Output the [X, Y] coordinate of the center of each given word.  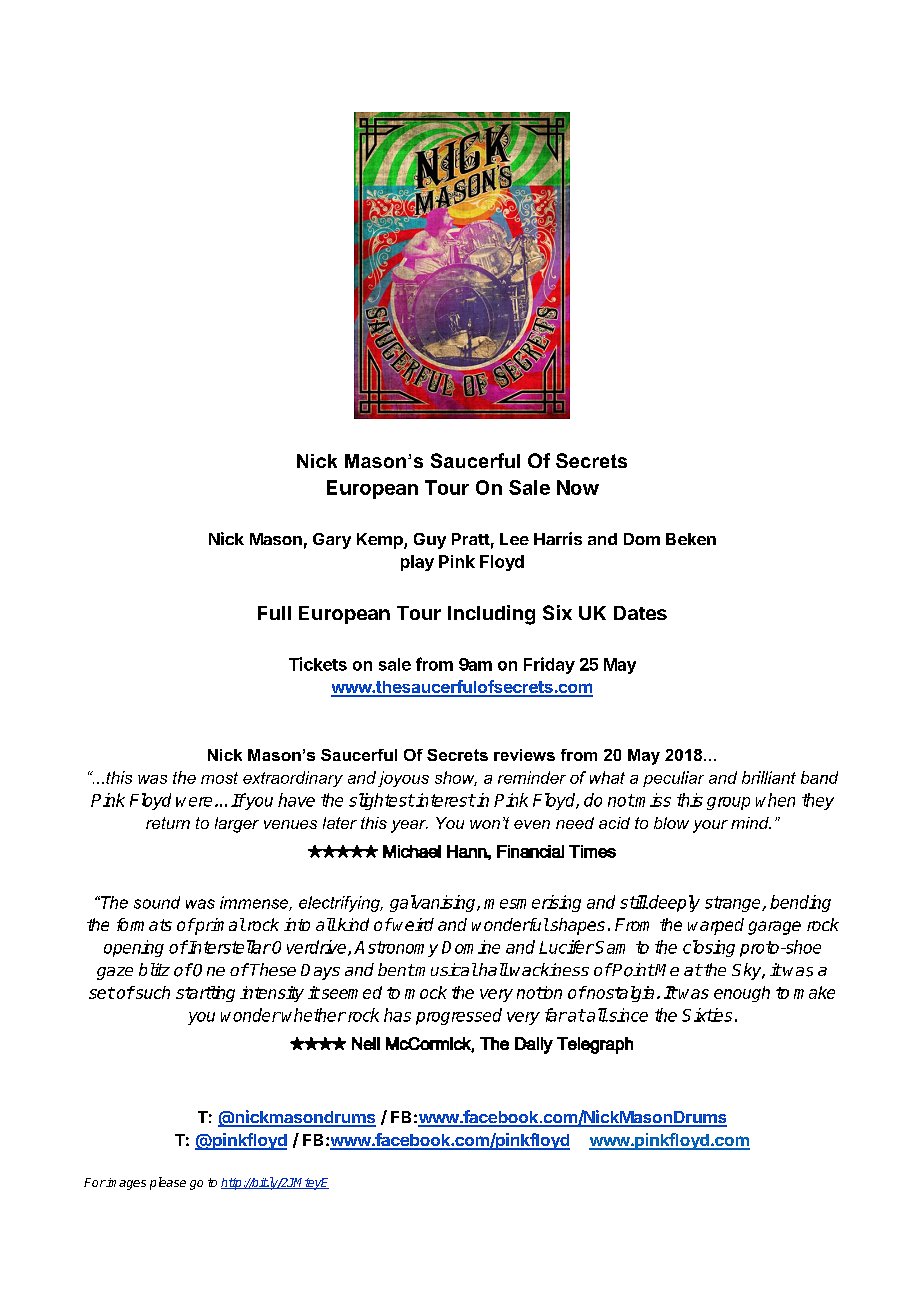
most [219, 778]
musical [445, 969]
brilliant [769, 777]
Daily [534, 1045]
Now [578, 487]
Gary [332, 541]
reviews [524, 755]
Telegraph [595, 1045]
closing [709, 948]
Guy [430, 541]
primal [219, 926]
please [168, 1183]
